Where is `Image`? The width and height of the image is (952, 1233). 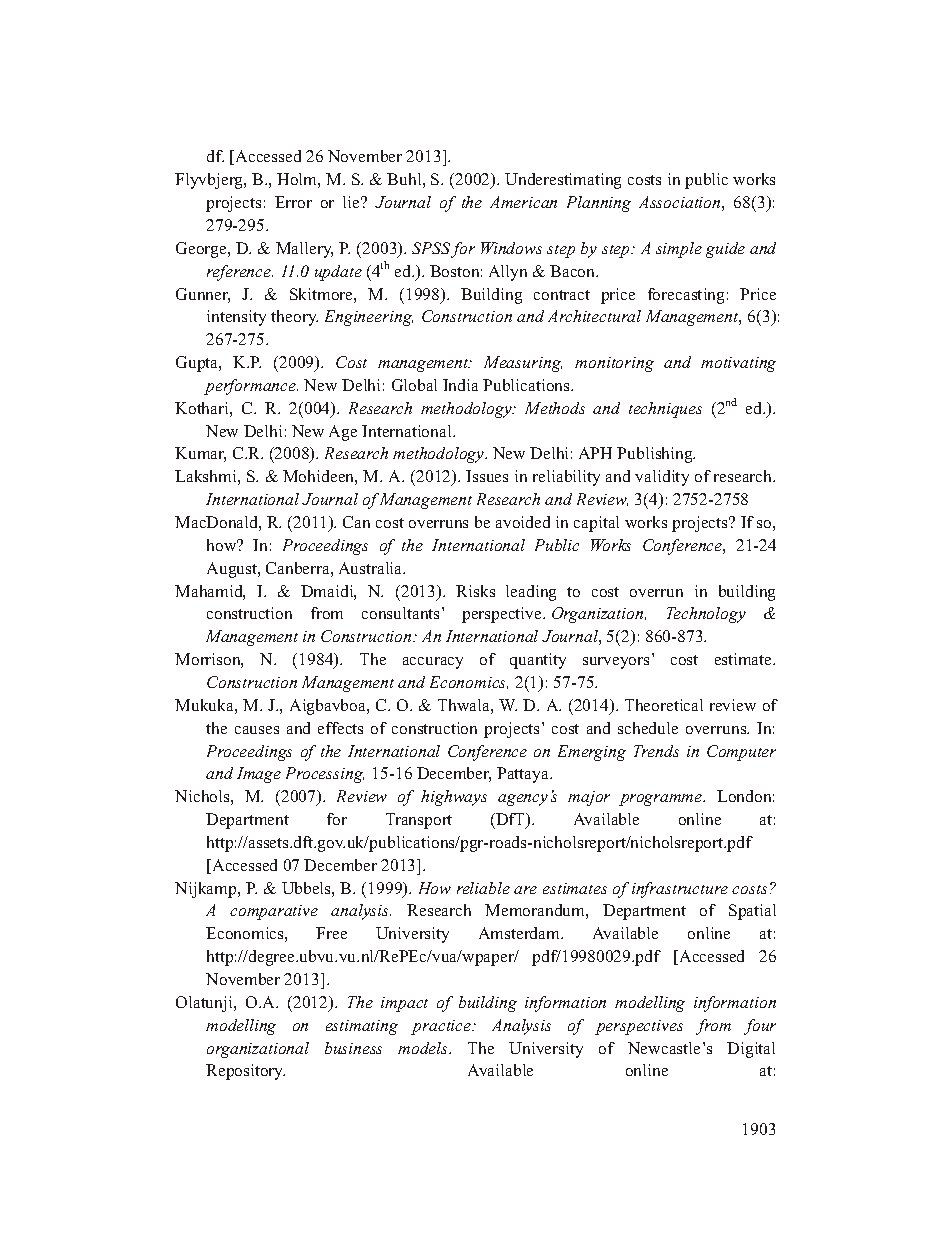 Image is located at coordinates (259, 775).
